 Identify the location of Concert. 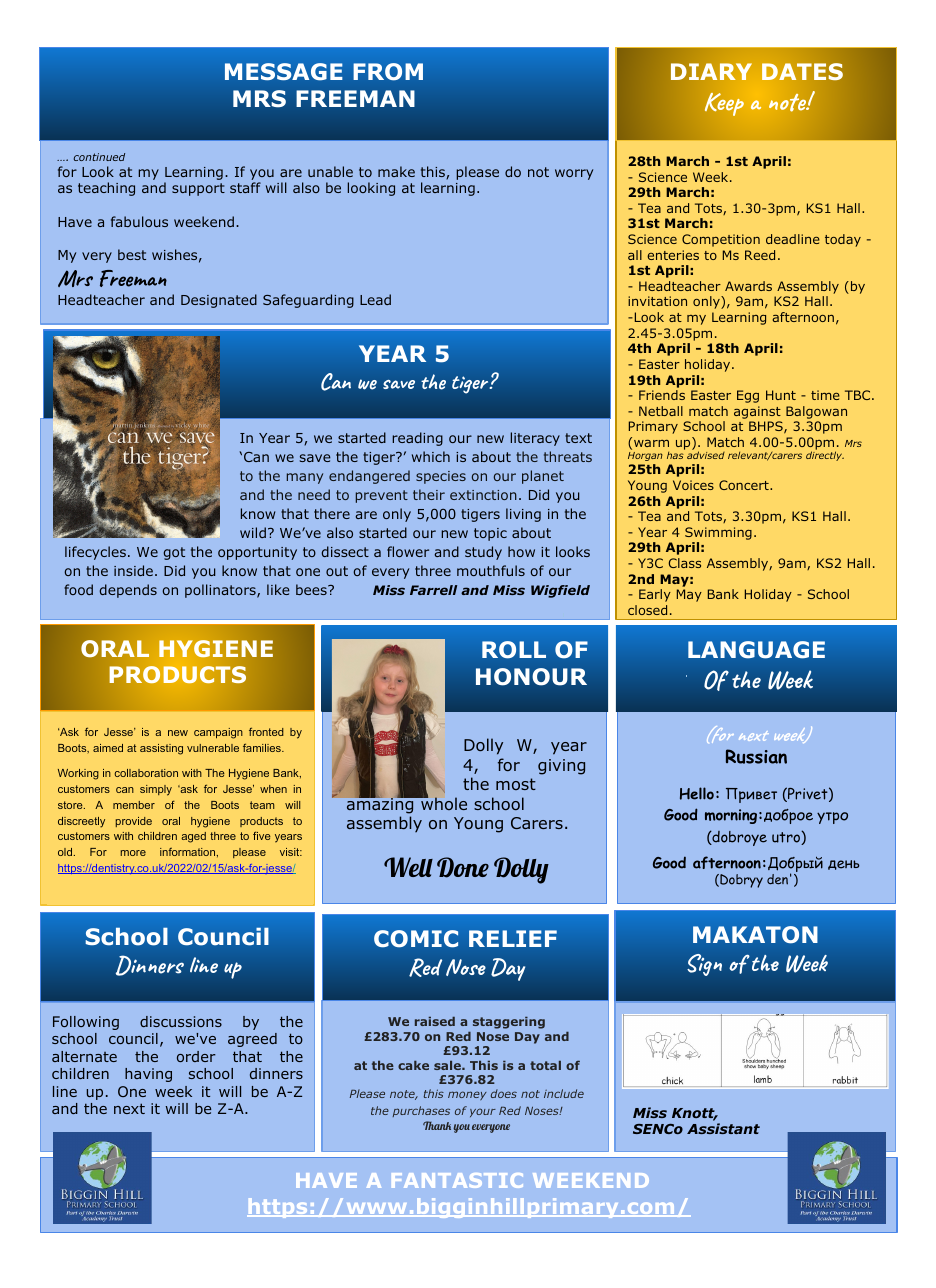
(745, 485).
